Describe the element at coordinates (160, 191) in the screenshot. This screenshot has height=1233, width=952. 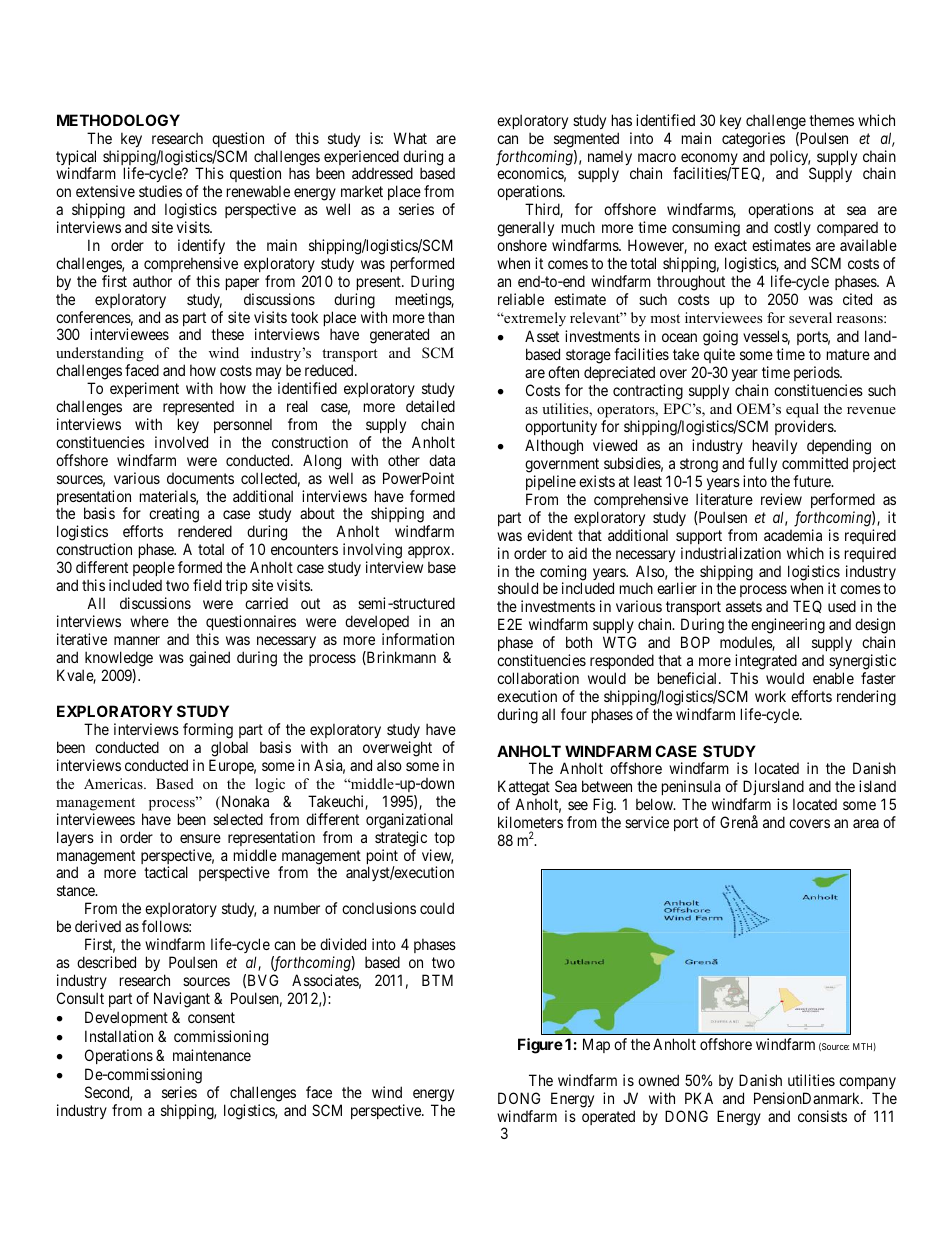
I see `studies` at that location.
